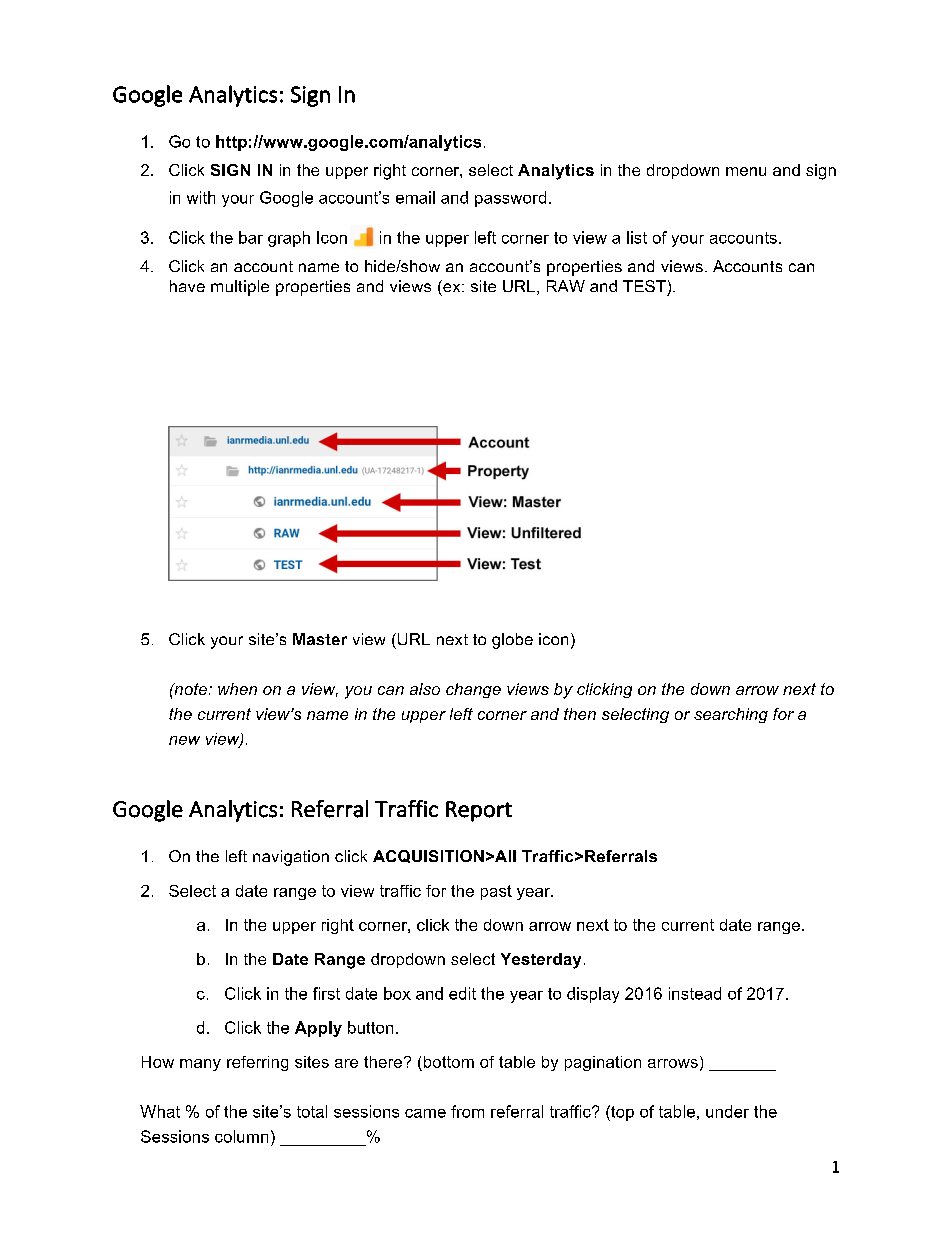  I want to click on email, so click(415, 197).
